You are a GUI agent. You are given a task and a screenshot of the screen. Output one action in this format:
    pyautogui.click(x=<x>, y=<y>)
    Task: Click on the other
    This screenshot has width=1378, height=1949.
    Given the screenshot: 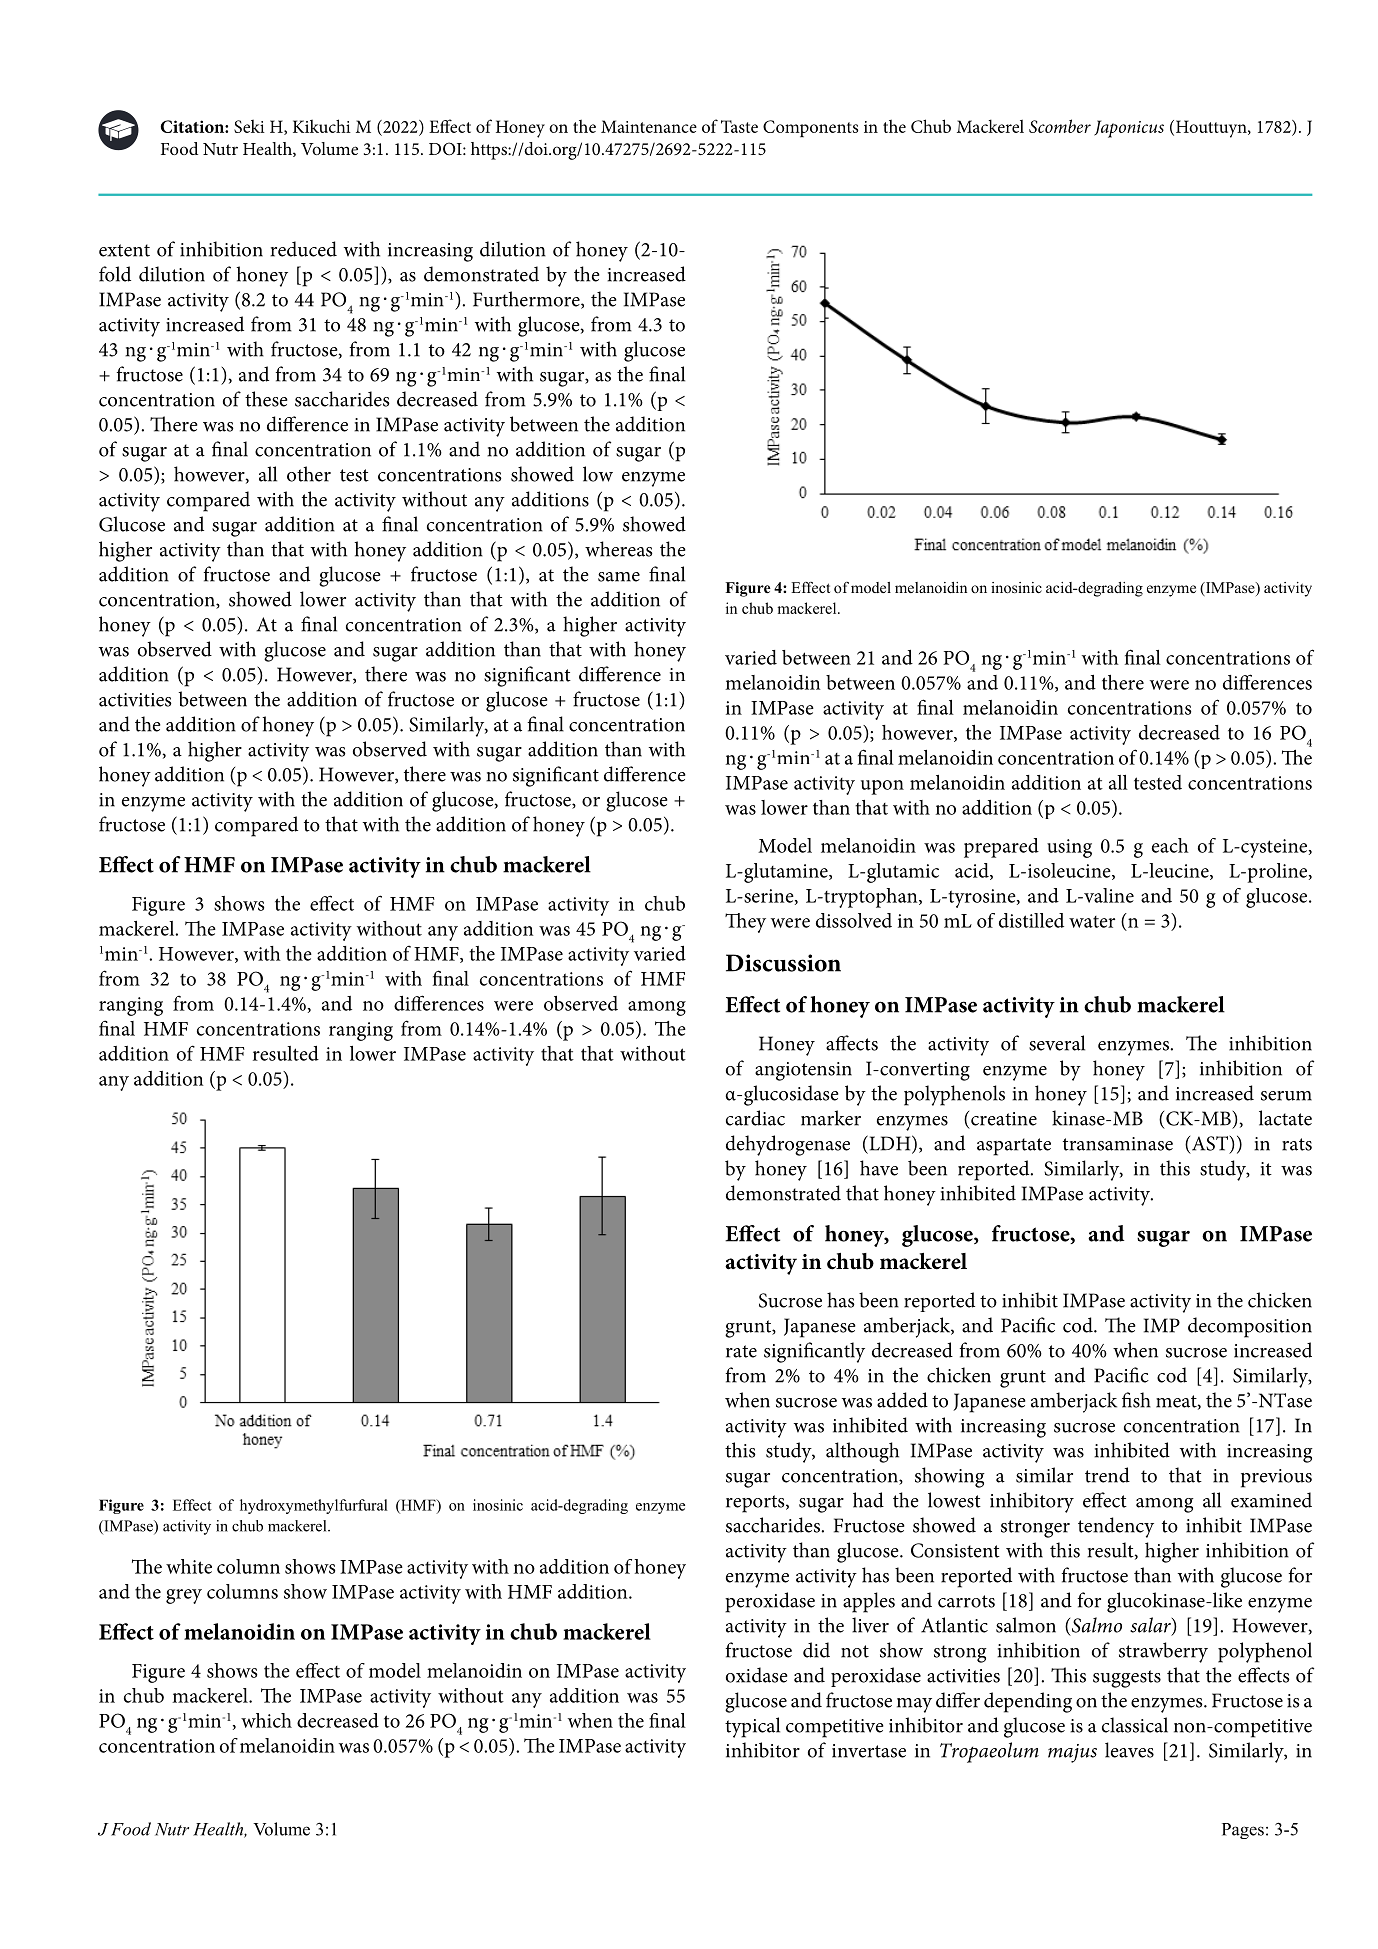 What is the action you would take?
    pyautogui.click(x=309, y=474)
